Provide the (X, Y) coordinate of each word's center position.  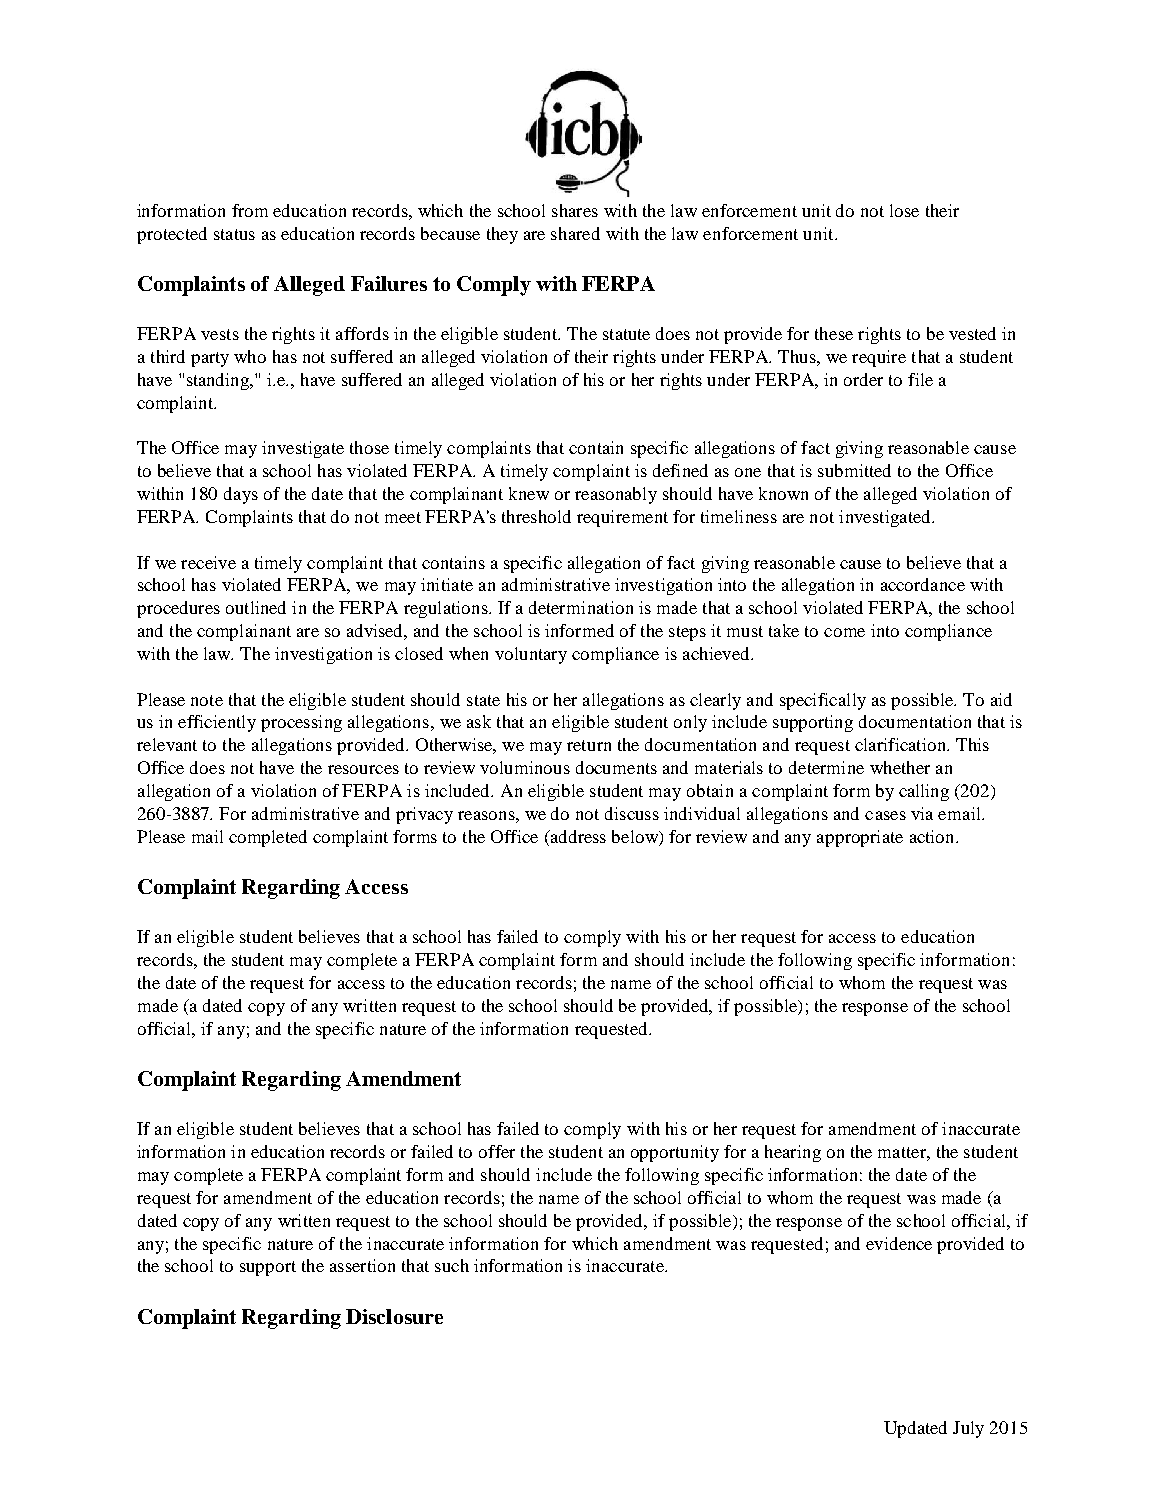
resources (363, 769)
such (452, 1265)
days (241, 495)
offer (497, 1151)
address (577, 836)
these (834, 333)
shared (575, 233)
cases (885, 815)
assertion (362, 1265)
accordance (923, 584)
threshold (536, 516)
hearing (793, 1153)
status (234, 234)
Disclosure (394, 1316)
